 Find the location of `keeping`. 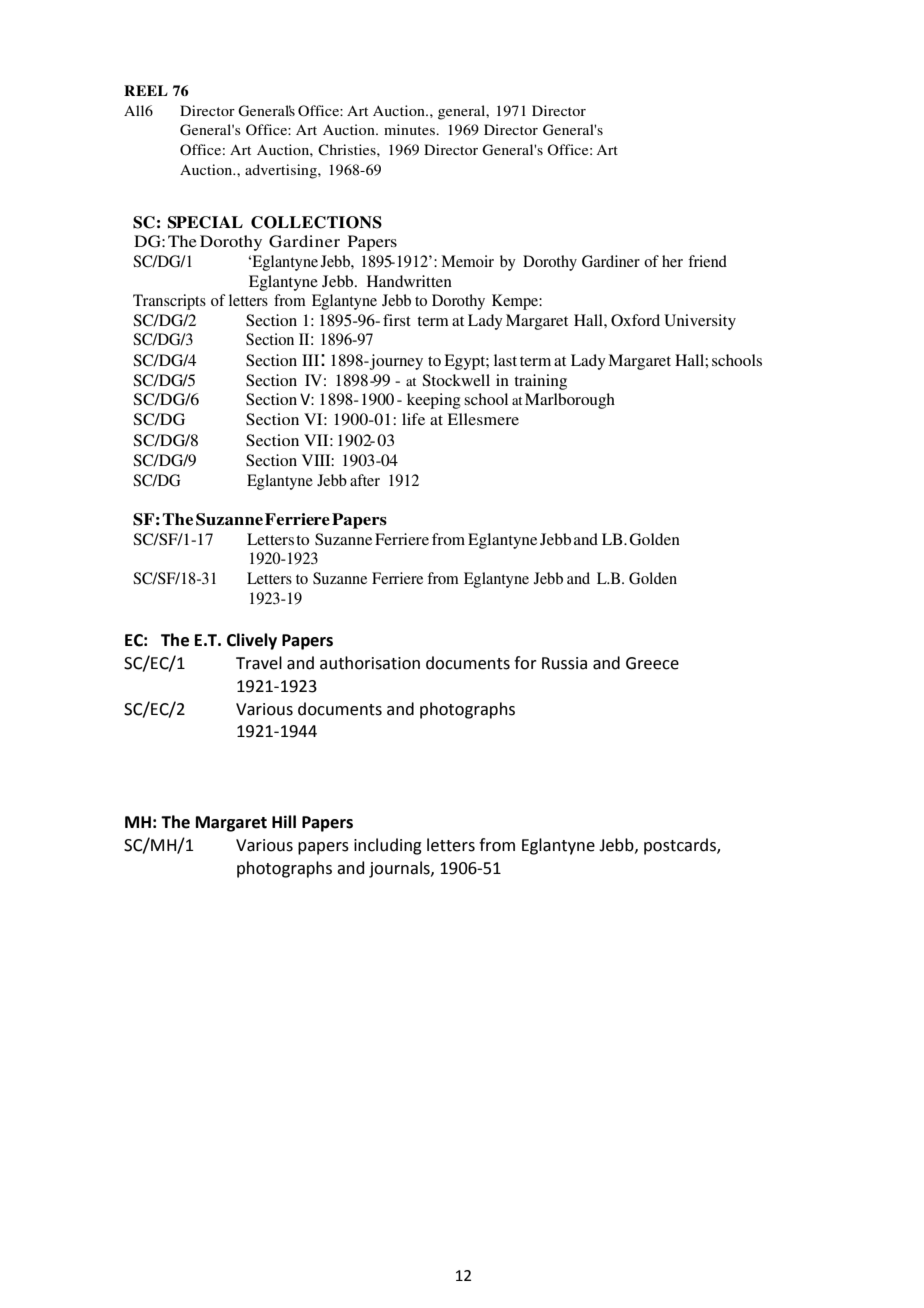

keeping is located at coordinates (434, 401).
